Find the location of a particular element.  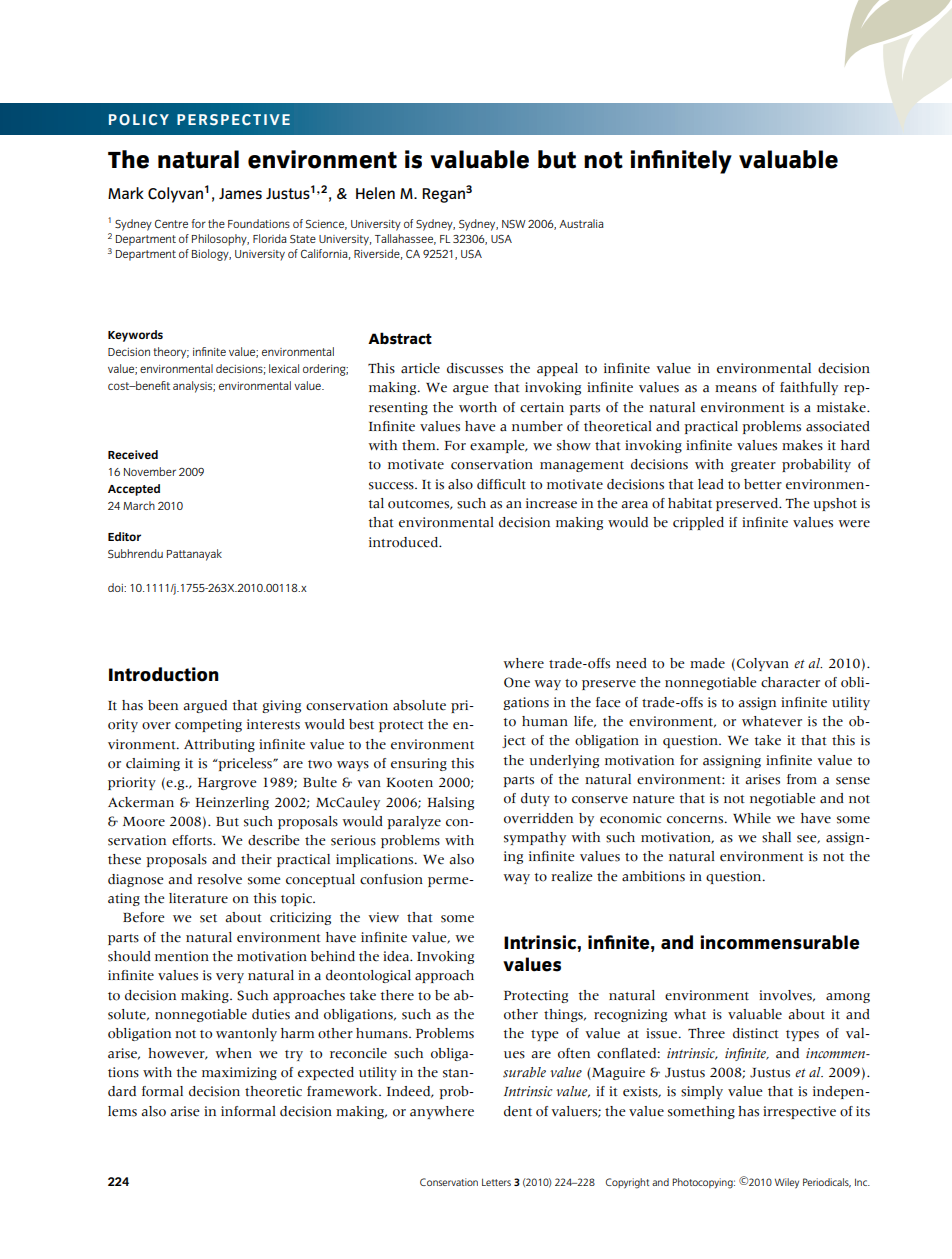

idea is located at coordinates (397, 956).
